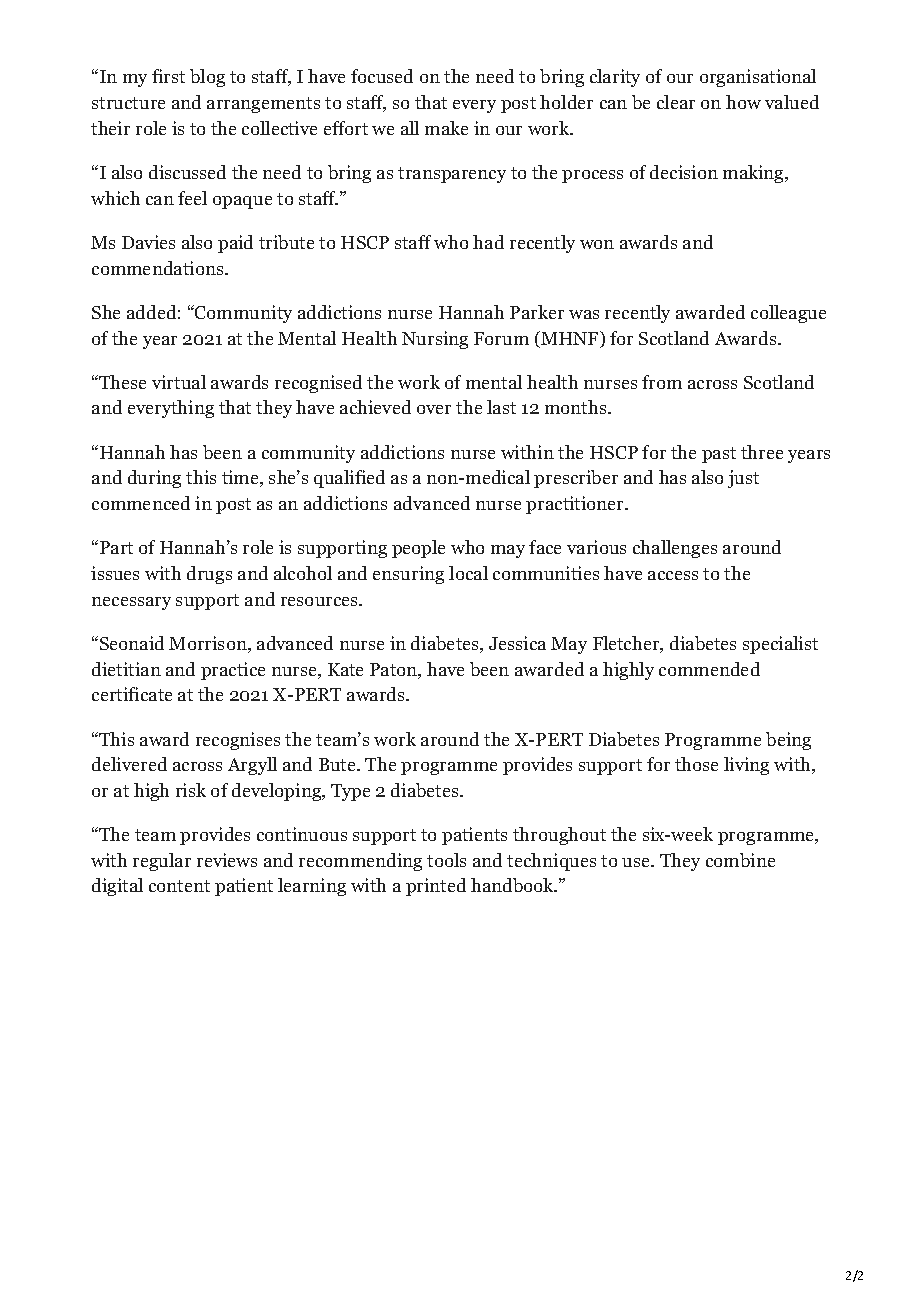 This image has width=924, height=1308. What do you see at coordinates (743, 479) in the image?
I see `just` at bounding box center [743, 479].
